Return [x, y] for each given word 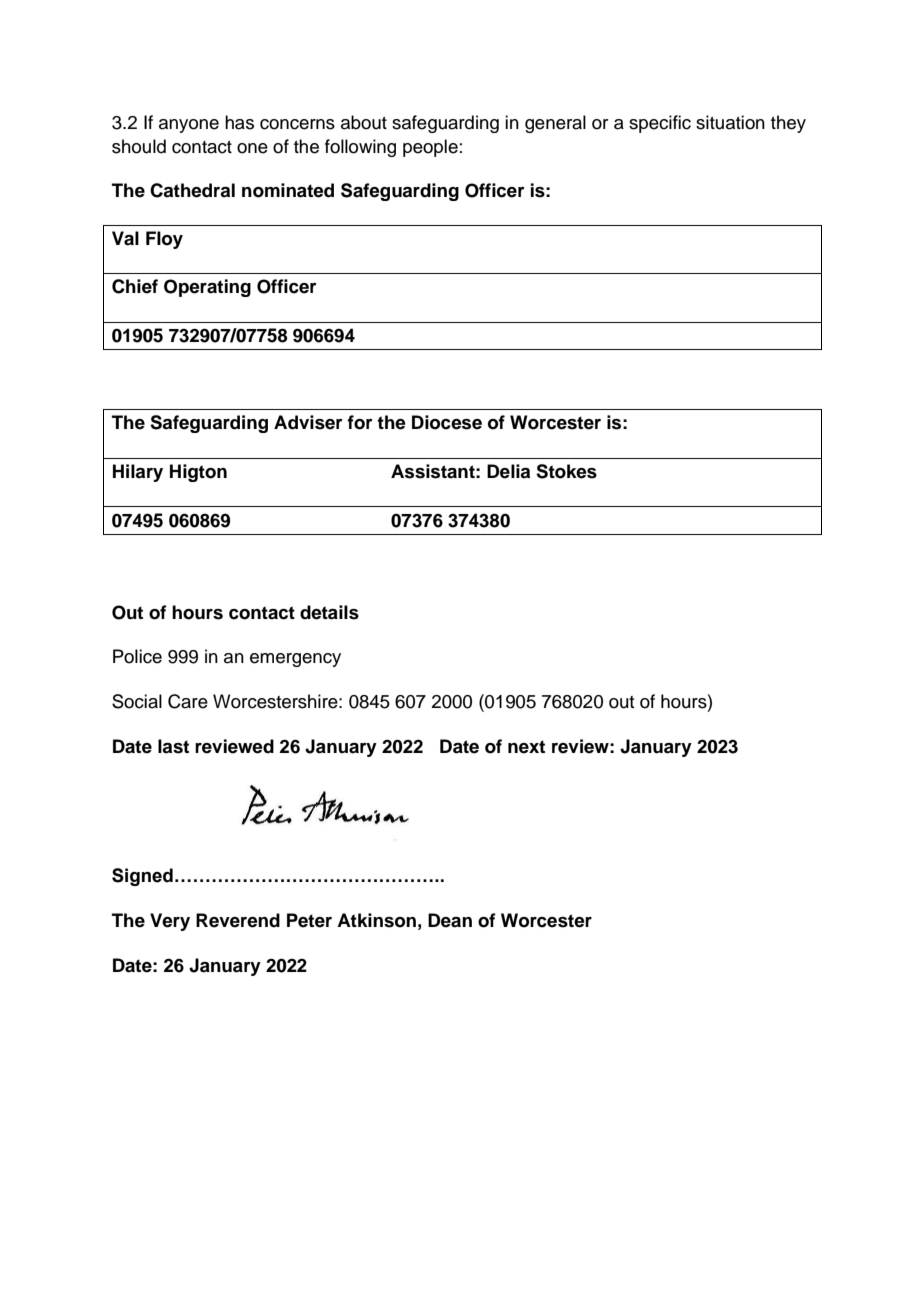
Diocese [447, 422]
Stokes [566, 471]
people [430, 148]
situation [730, 122]
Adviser [308, 422]
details [329, 612]
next [526, 747]
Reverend [238, 920]
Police [137, 656]
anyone [189, 126]
